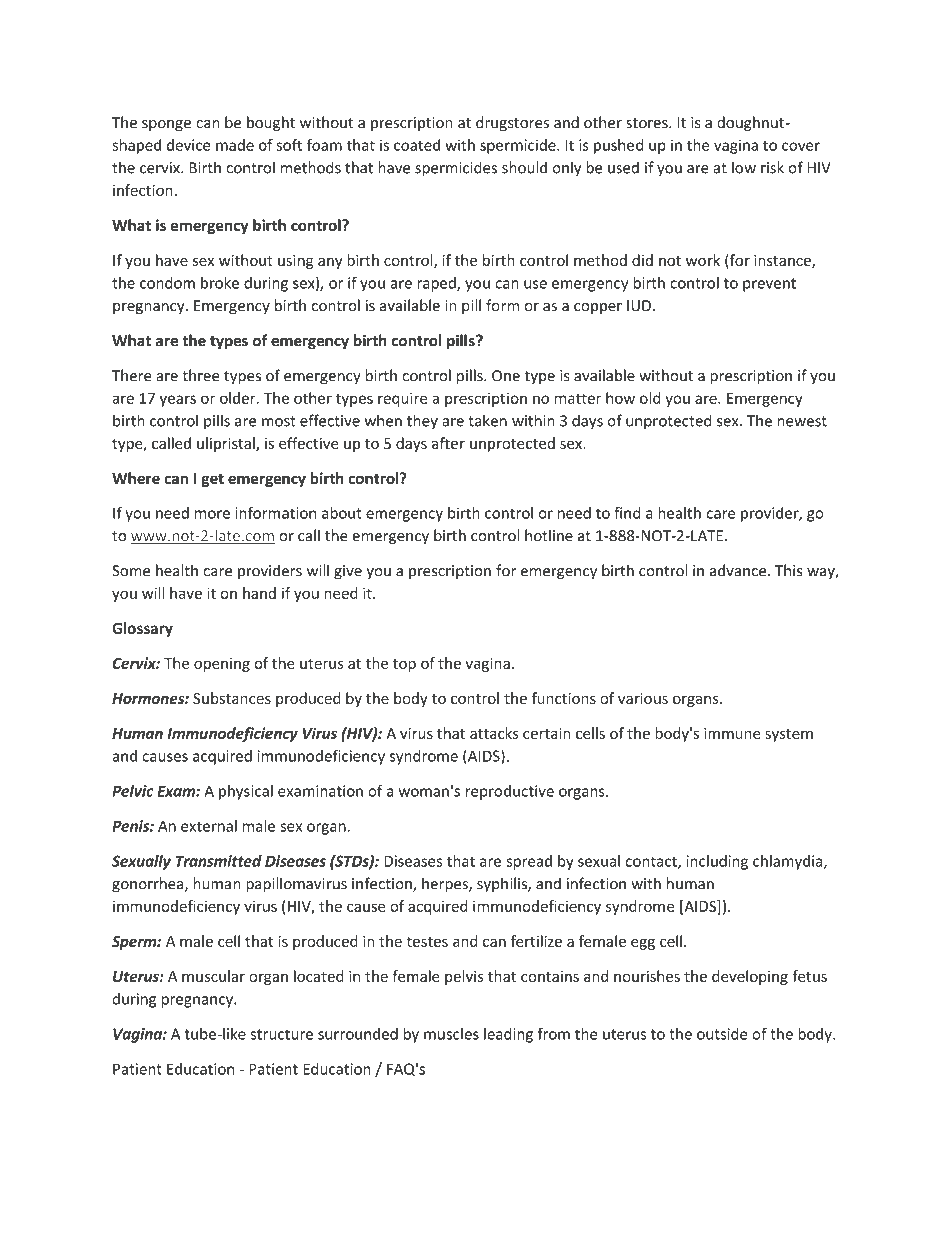 The height and width of the document is (1233, 952). What do you see at coordinates (213, 976) in the document?
I see `muscular` at bounding box center [213, 976].
